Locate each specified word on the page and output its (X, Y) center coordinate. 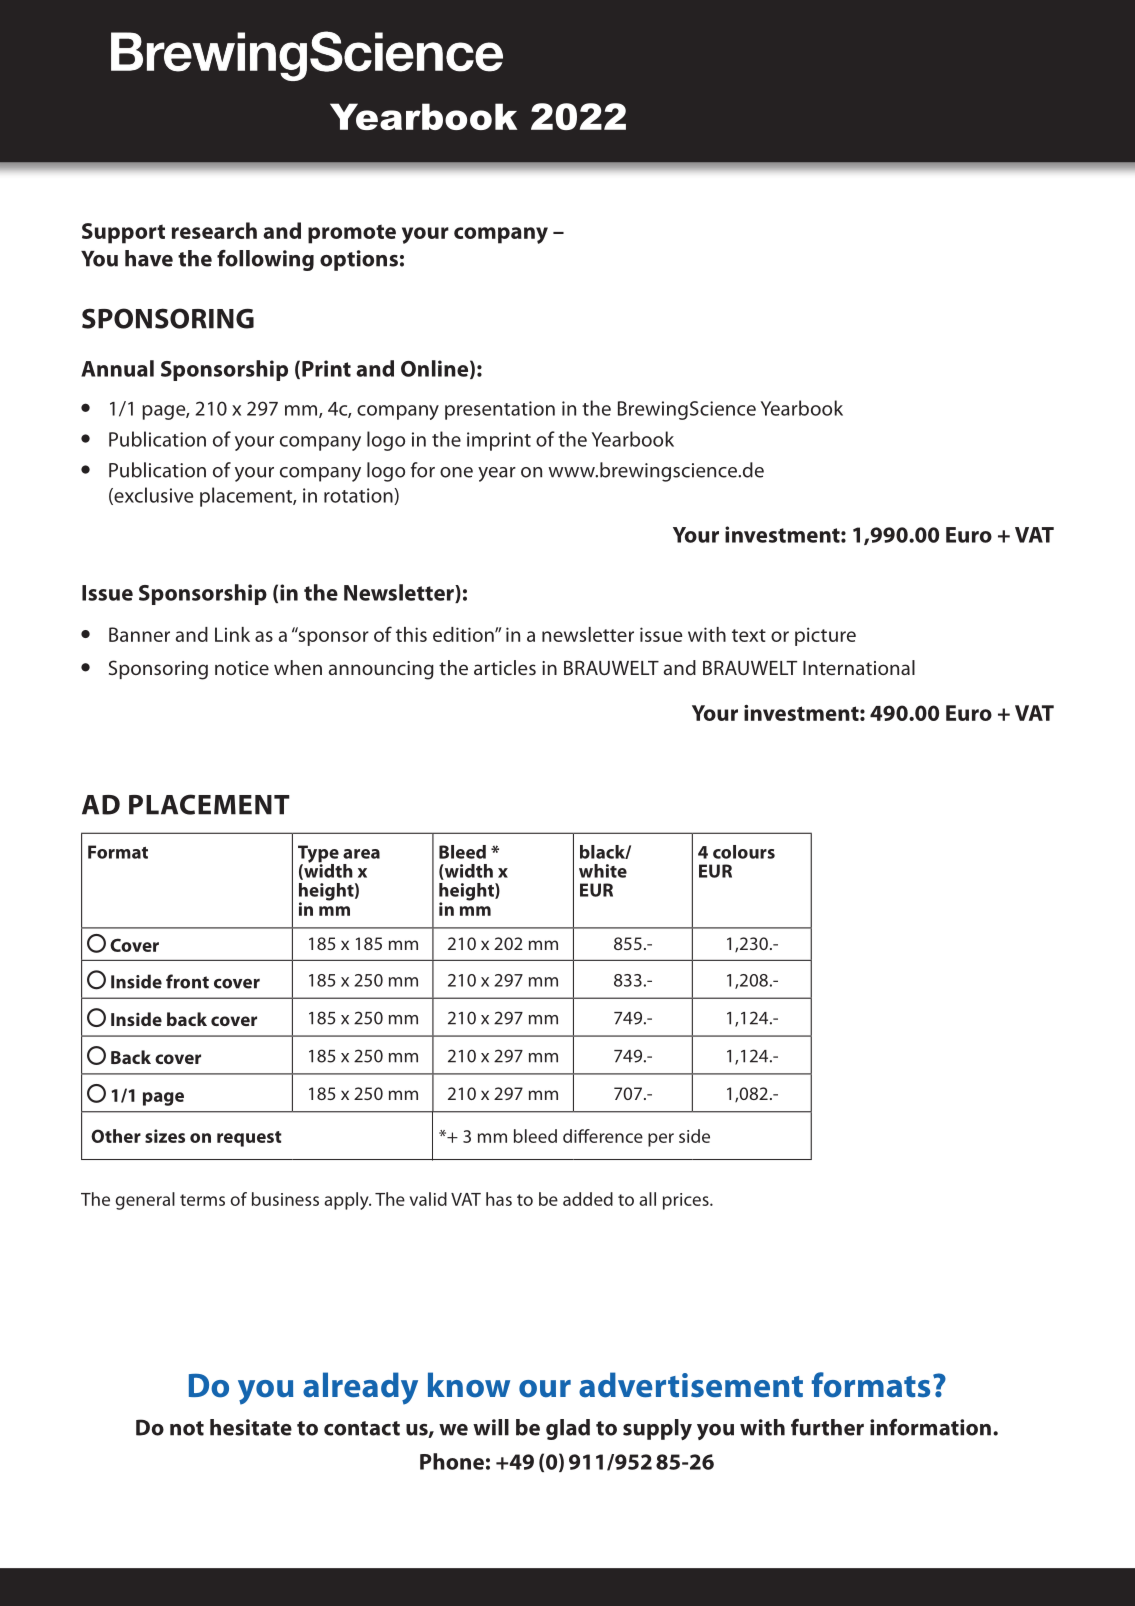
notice (242, 668)
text (749, 635)
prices (687, 1201)
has (499, 1199)
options (359, 260)
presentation (500, 410)
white (603, 871)
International (859, 667)
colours (744, 852)
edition (464, 634)
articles (505, 667)
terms (202, 1200)
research (214, 230)
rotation (359, 496)
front (187, 981)
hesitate (251, 1427)
